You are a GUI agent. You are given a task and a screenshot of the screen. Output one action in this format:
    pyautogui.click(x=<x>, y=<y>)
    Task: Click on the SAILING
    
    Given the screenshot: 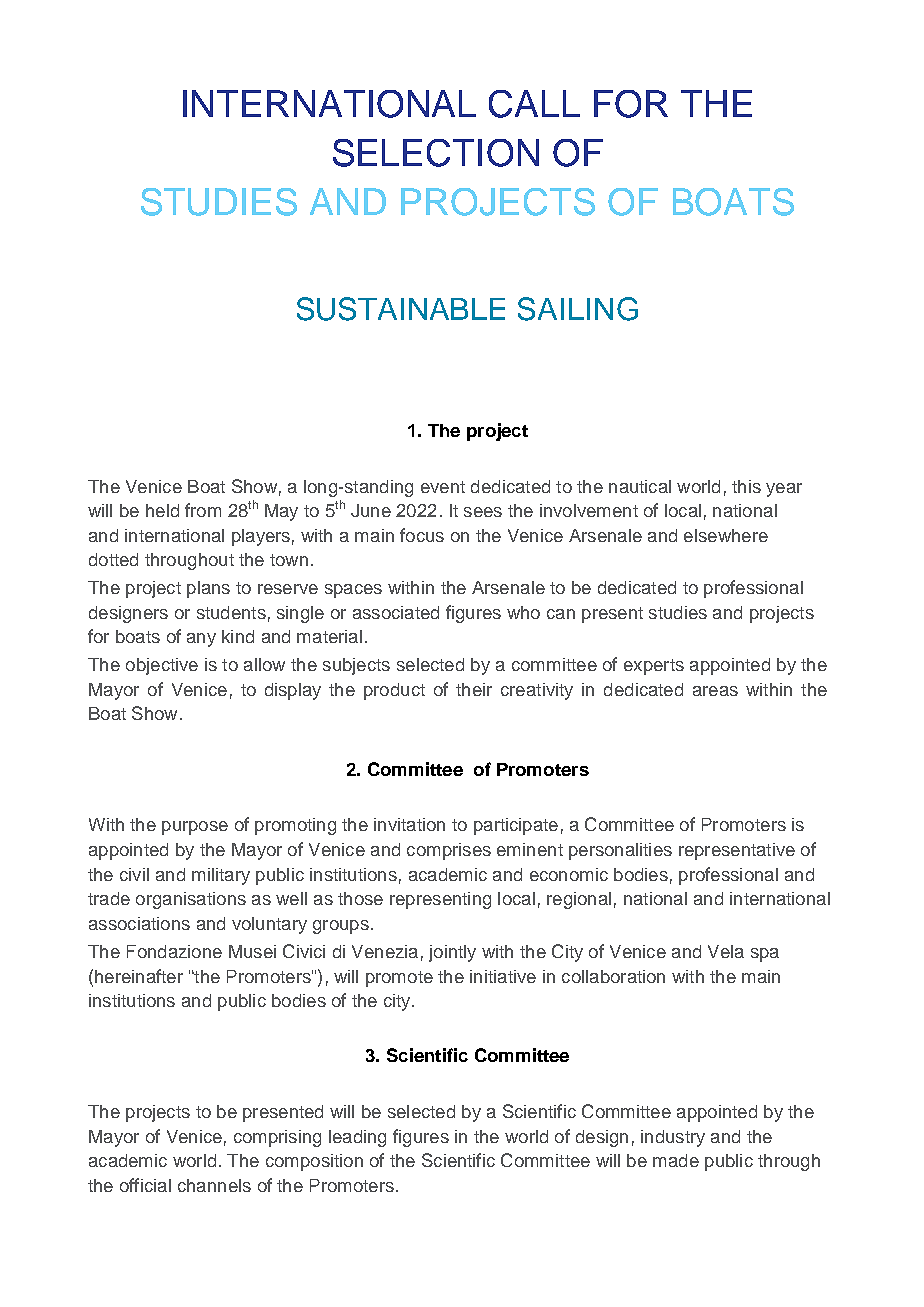 What is the action you would take?
    pyautogui.click(x=578, y=309)
